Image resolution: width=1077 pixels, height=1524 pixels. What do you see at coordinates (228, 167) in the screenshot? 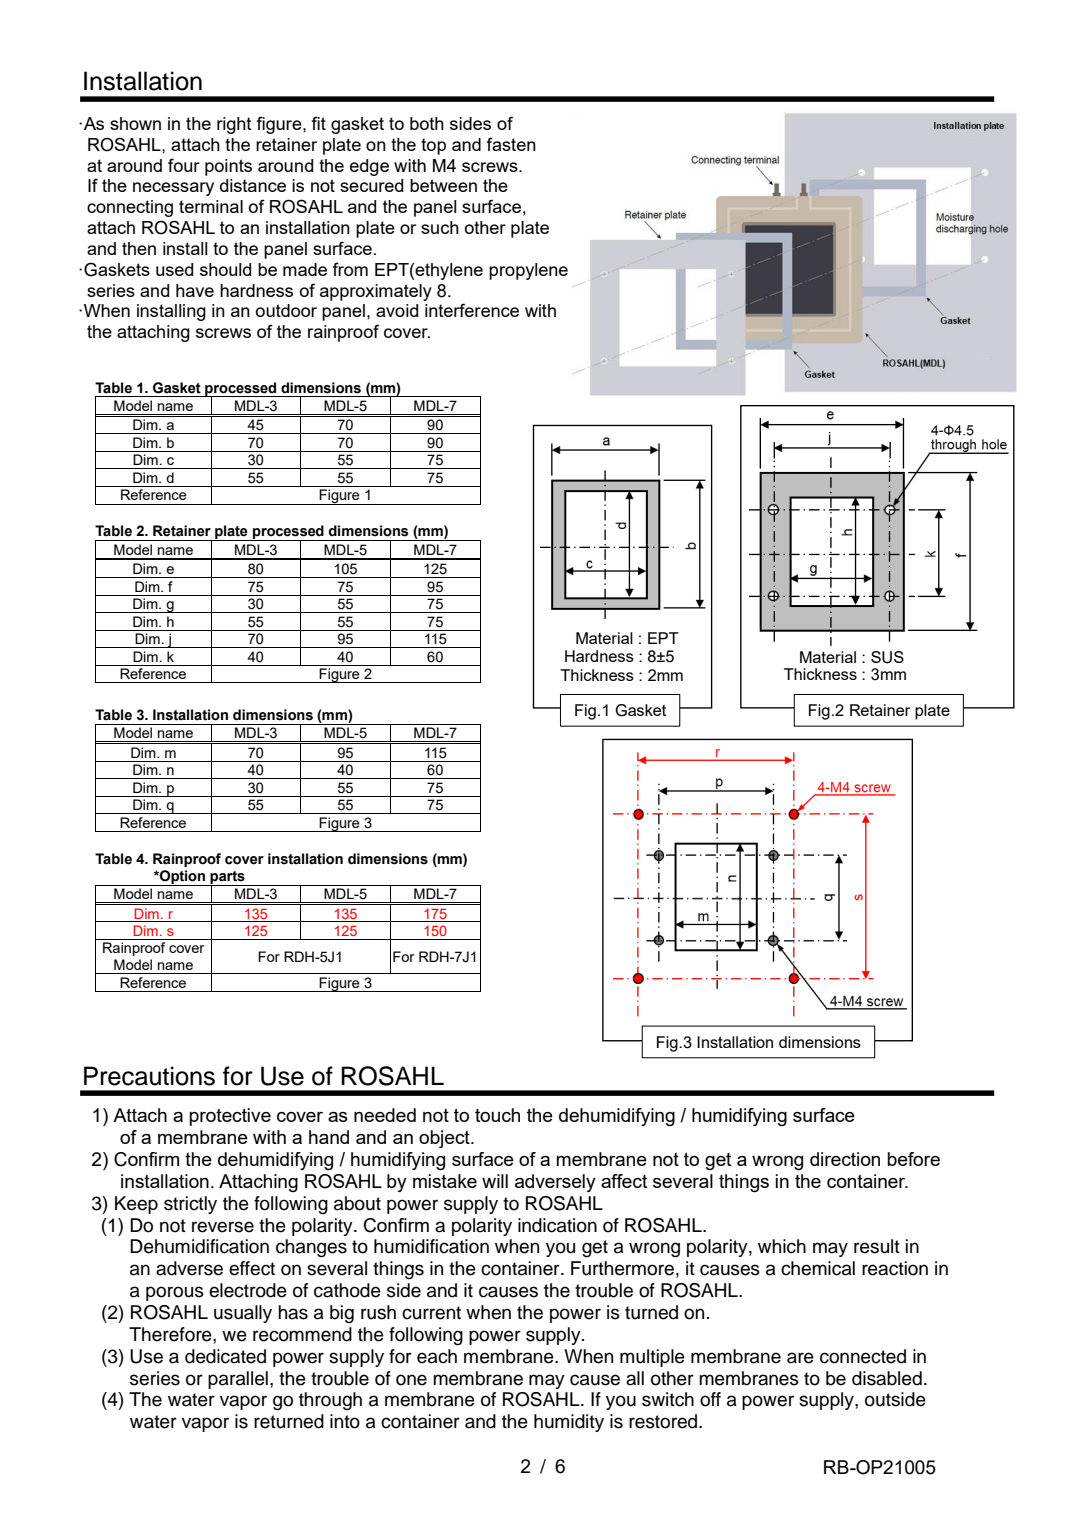
I see `points` at bounding box center [228, 167].
